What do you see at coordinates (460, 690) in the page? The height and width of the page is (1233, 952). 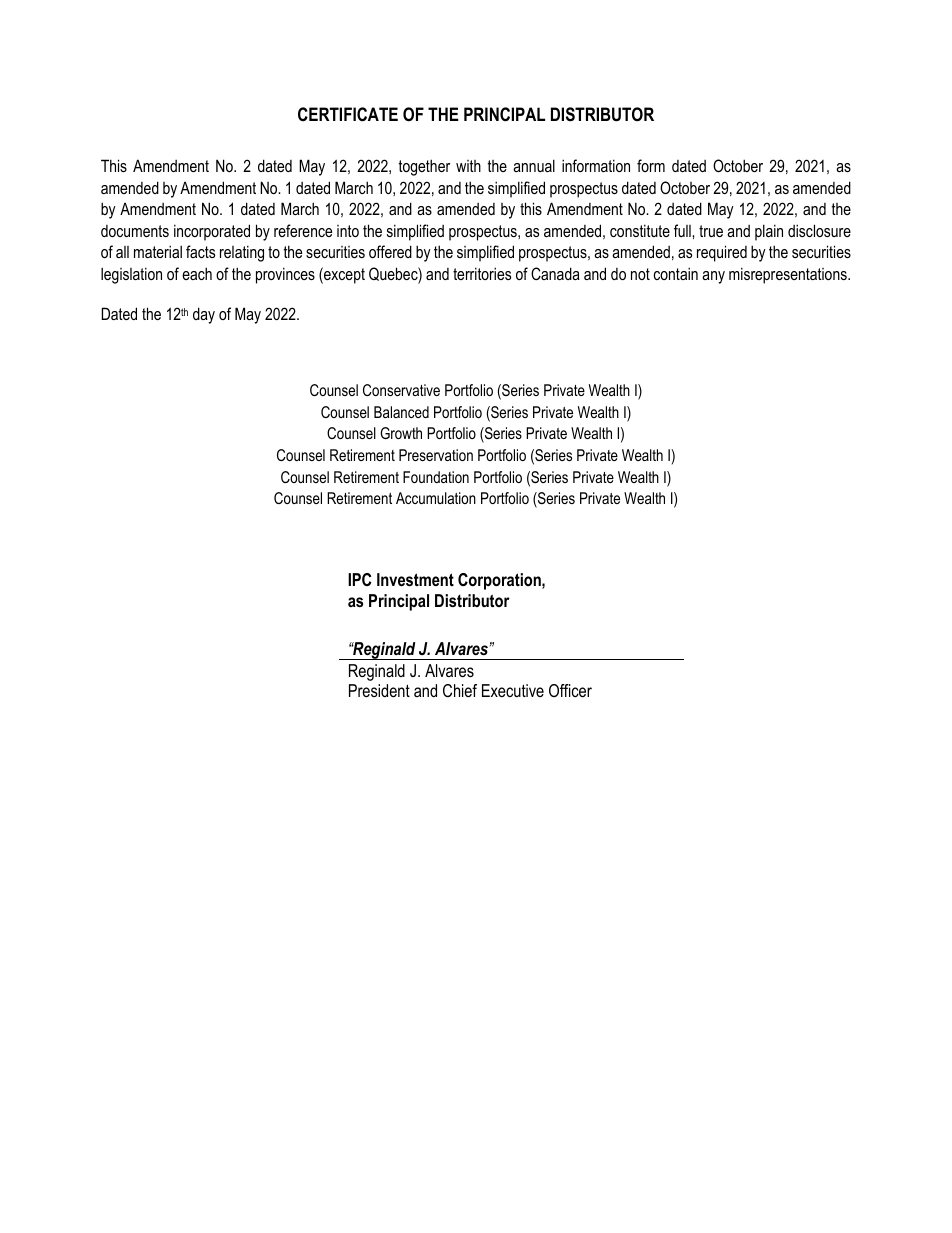 I see `Chief` at bounding box center [460, 690].
